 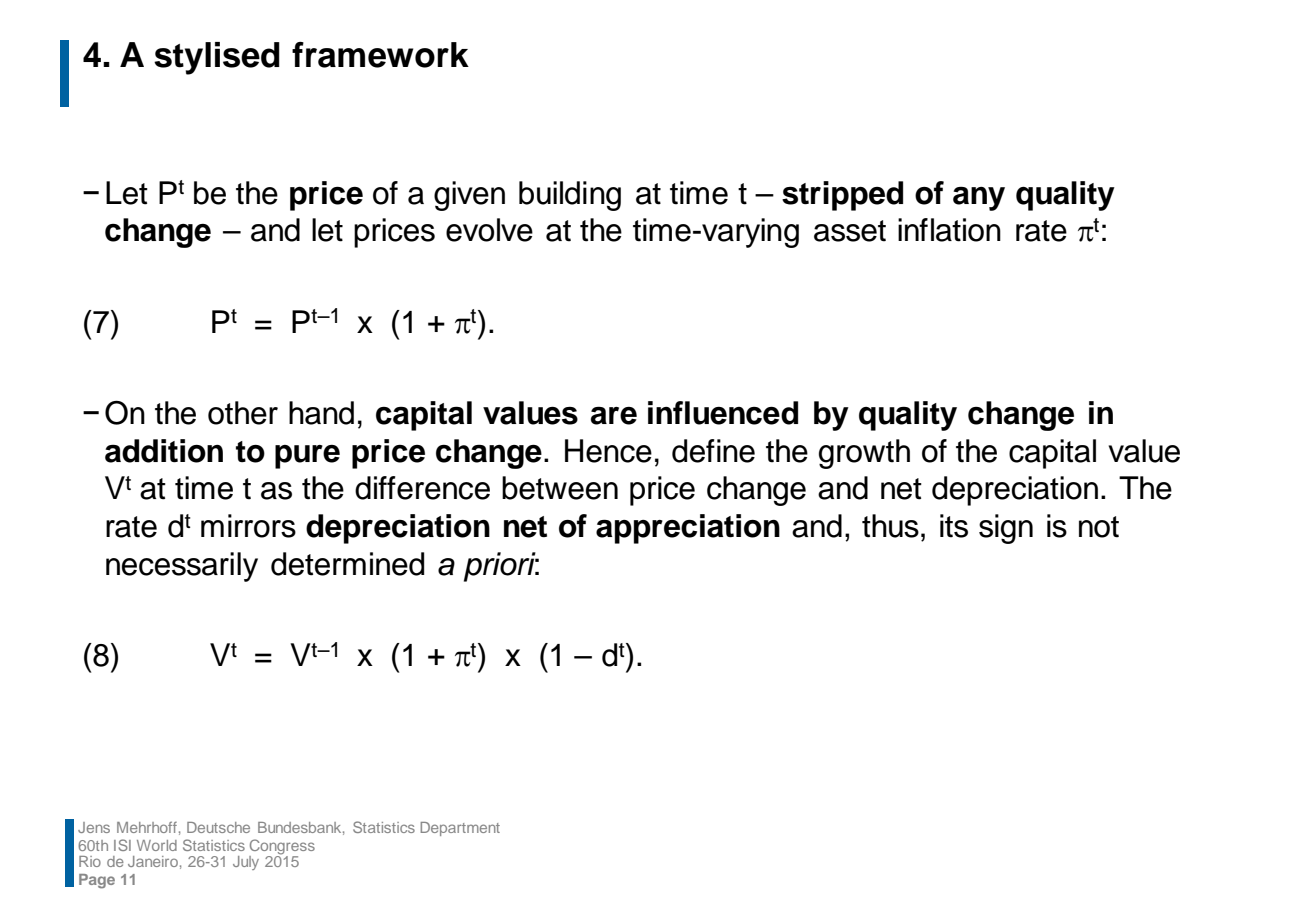 I want to click on July, so click(x=246, y=863).
